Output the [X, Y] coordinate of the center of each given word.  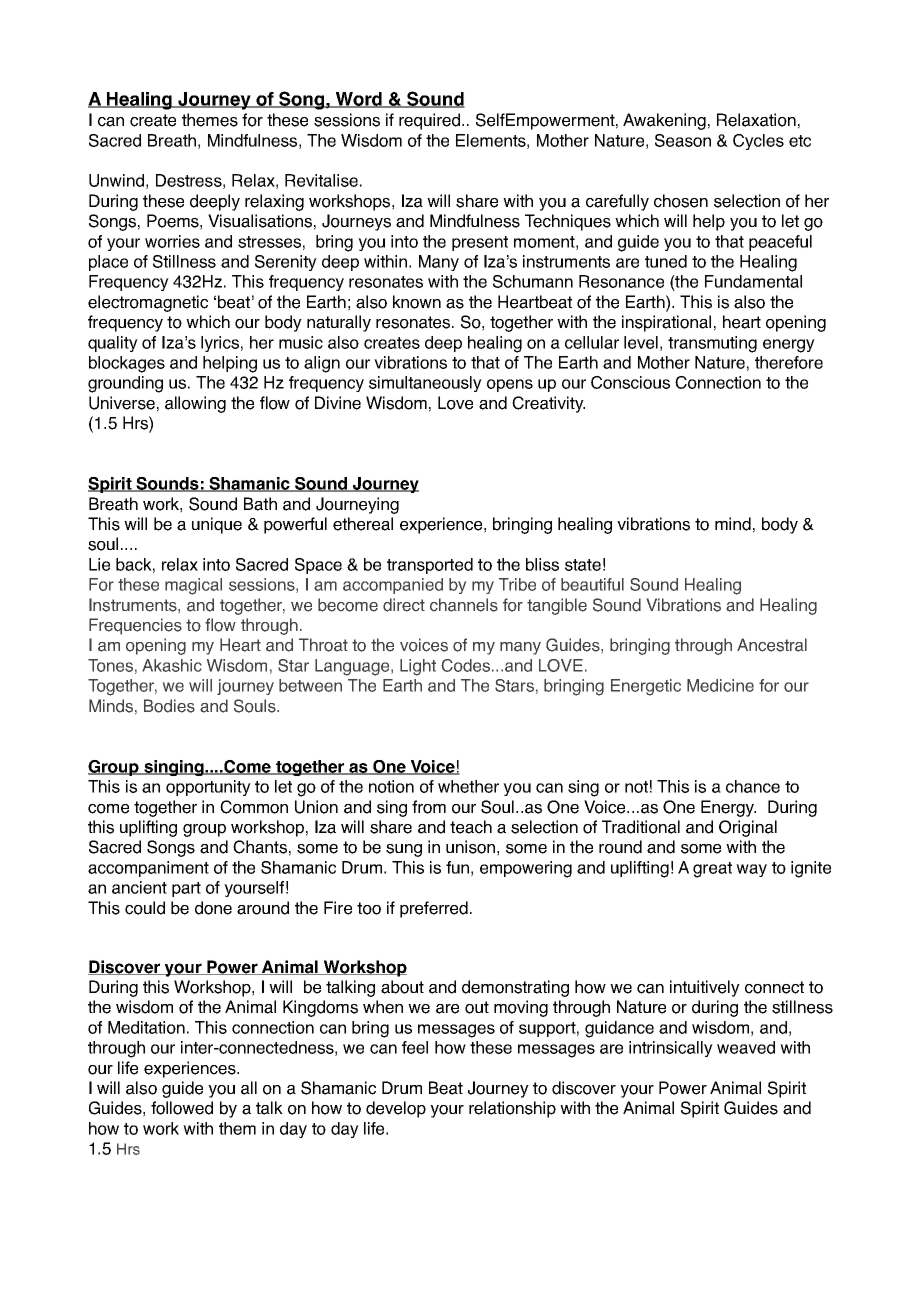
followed [182, 1108]
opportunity [208, 788]
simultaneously [425, 384]
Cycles [758, 142]
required [429, 121]
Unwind [116, 180]
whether [468, 786]
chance [753, 786]
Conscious [630, 382]
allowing [195, 404]
